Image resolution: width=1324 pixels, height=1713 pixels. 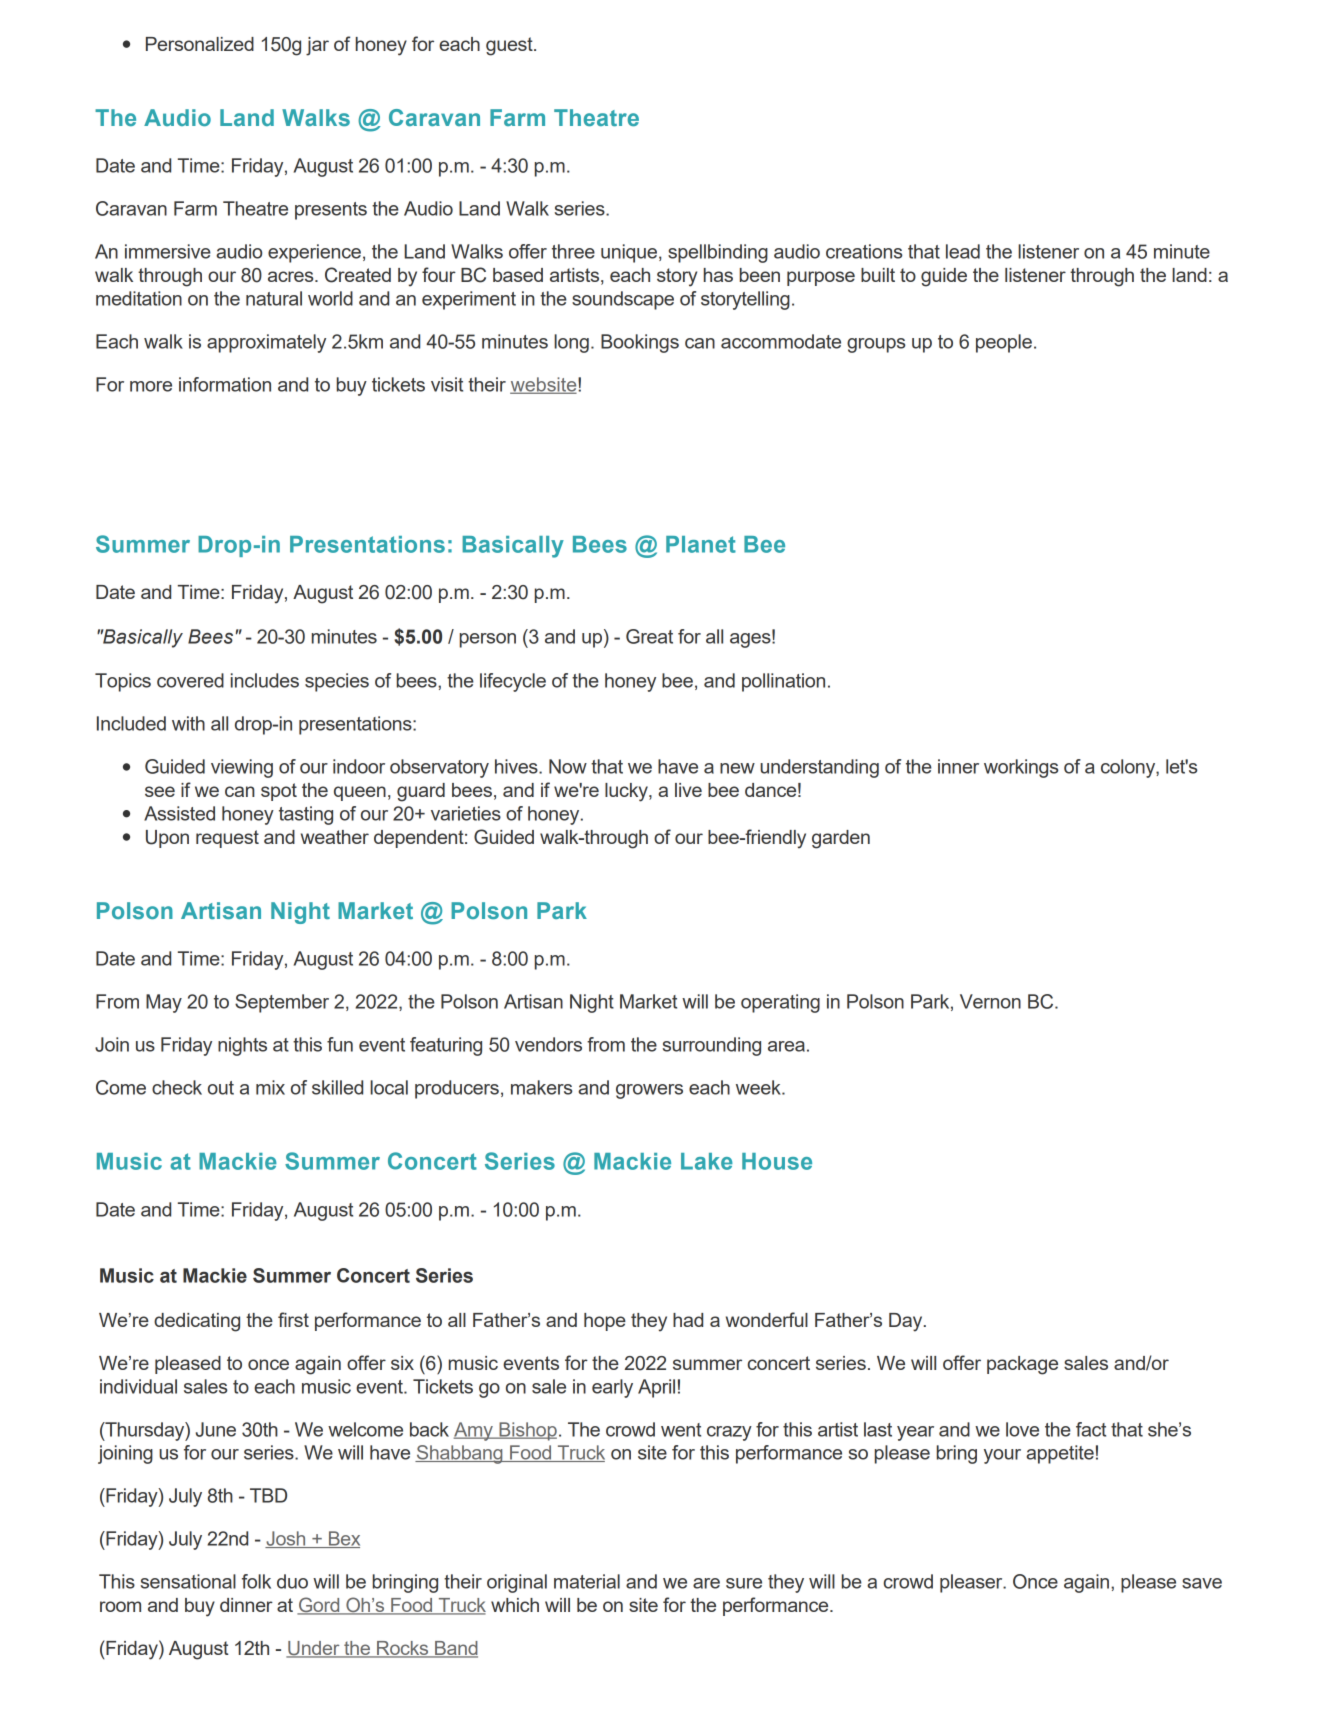 I want to click on Great, so click(x=649, y=636).
